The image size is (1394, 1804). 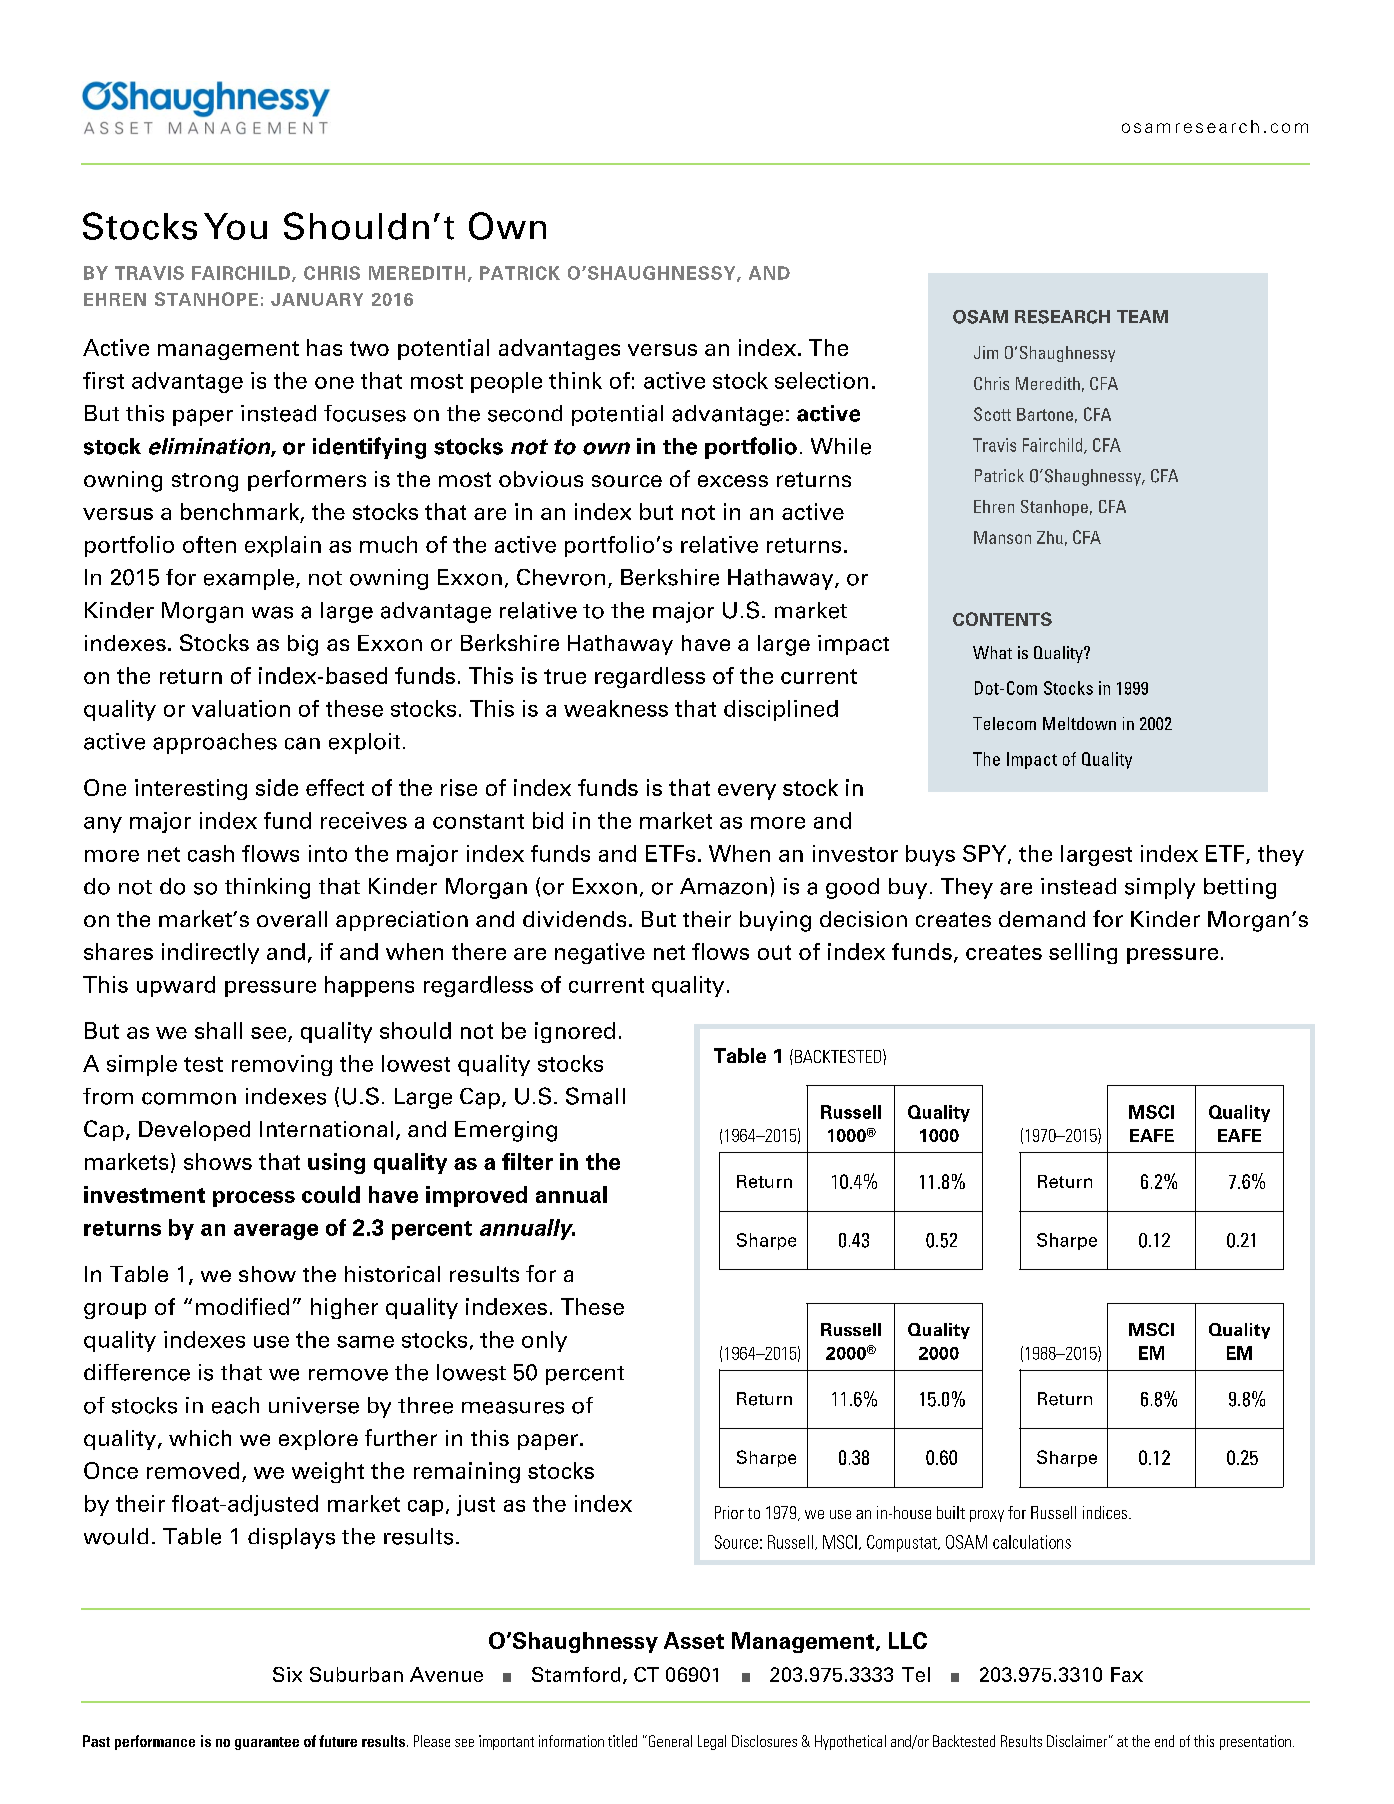 What do you see at coordinates (1002, 619) in the page?
I see `CONTENTS` at bounding box center [1002, 619].
